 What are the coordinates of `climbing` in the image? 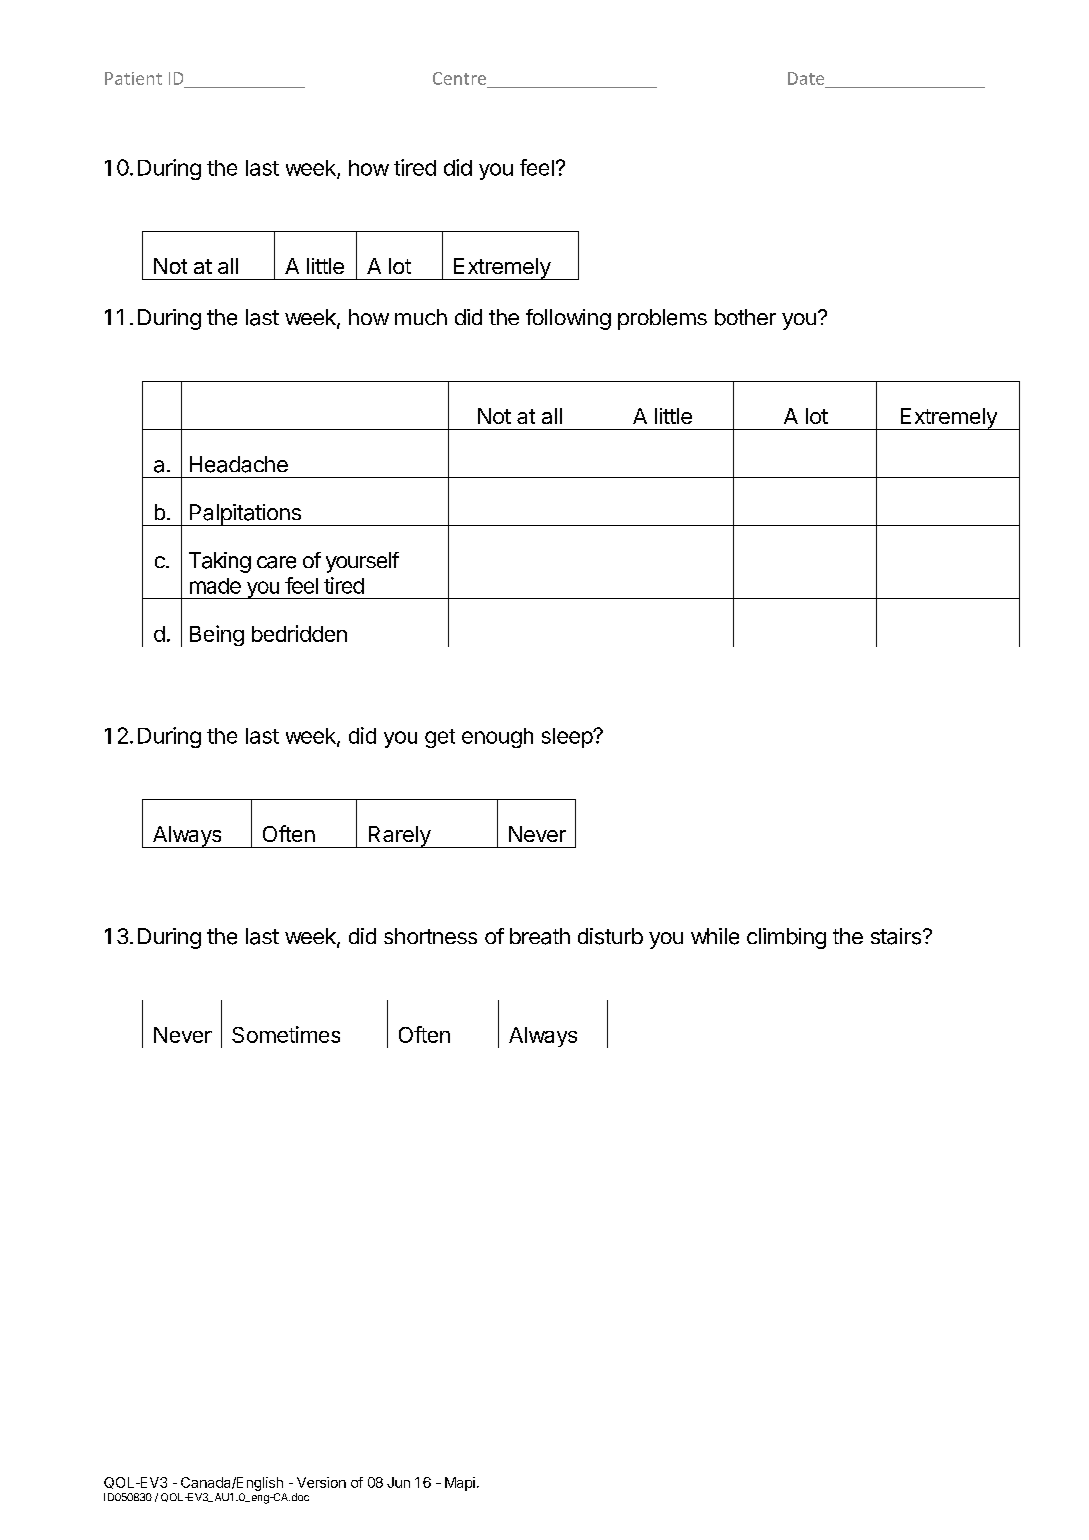 It's located at (786, 938).
